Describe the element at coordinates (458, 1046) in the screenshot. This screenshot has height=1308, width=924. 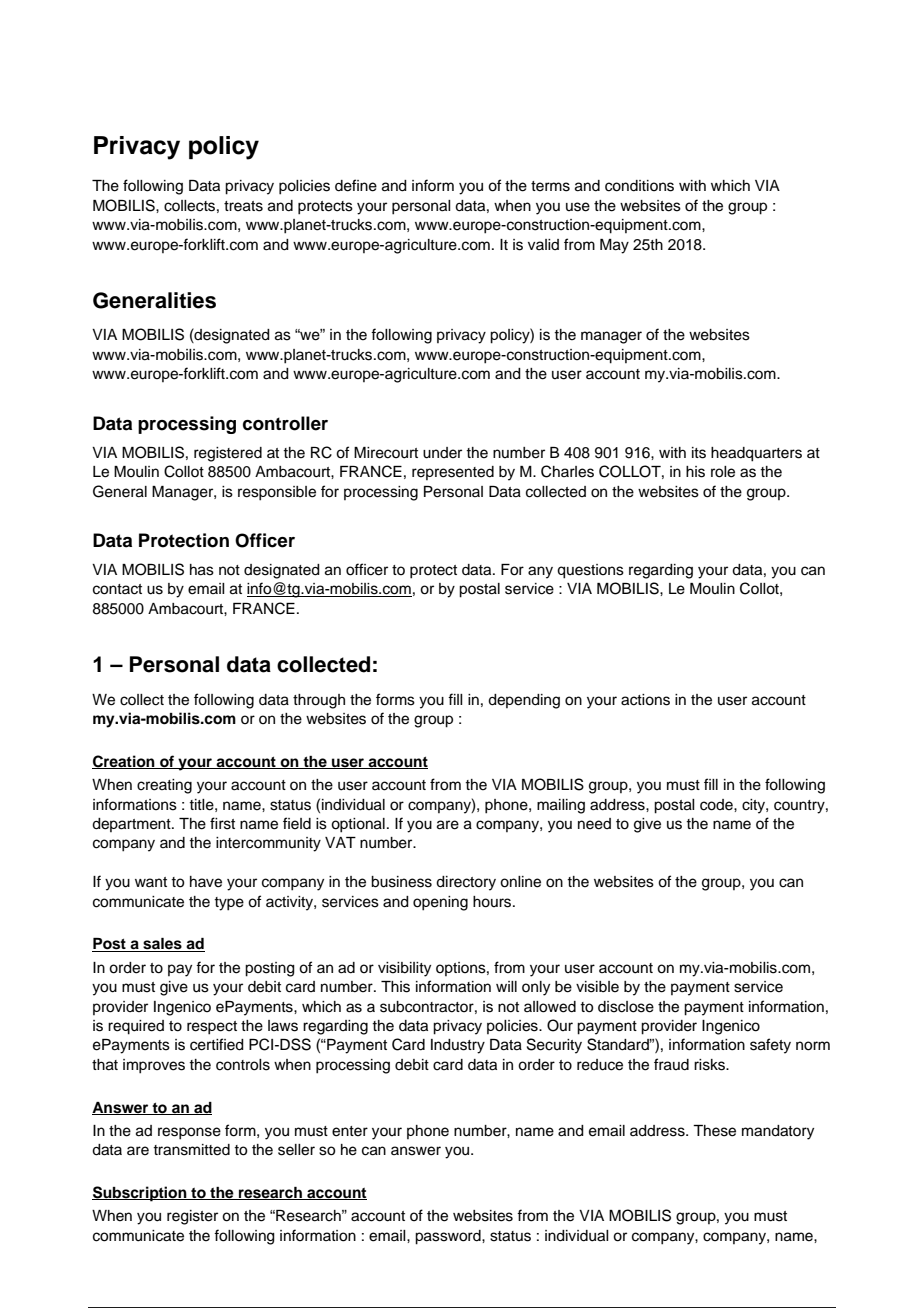
I see `Industry` at that location.
